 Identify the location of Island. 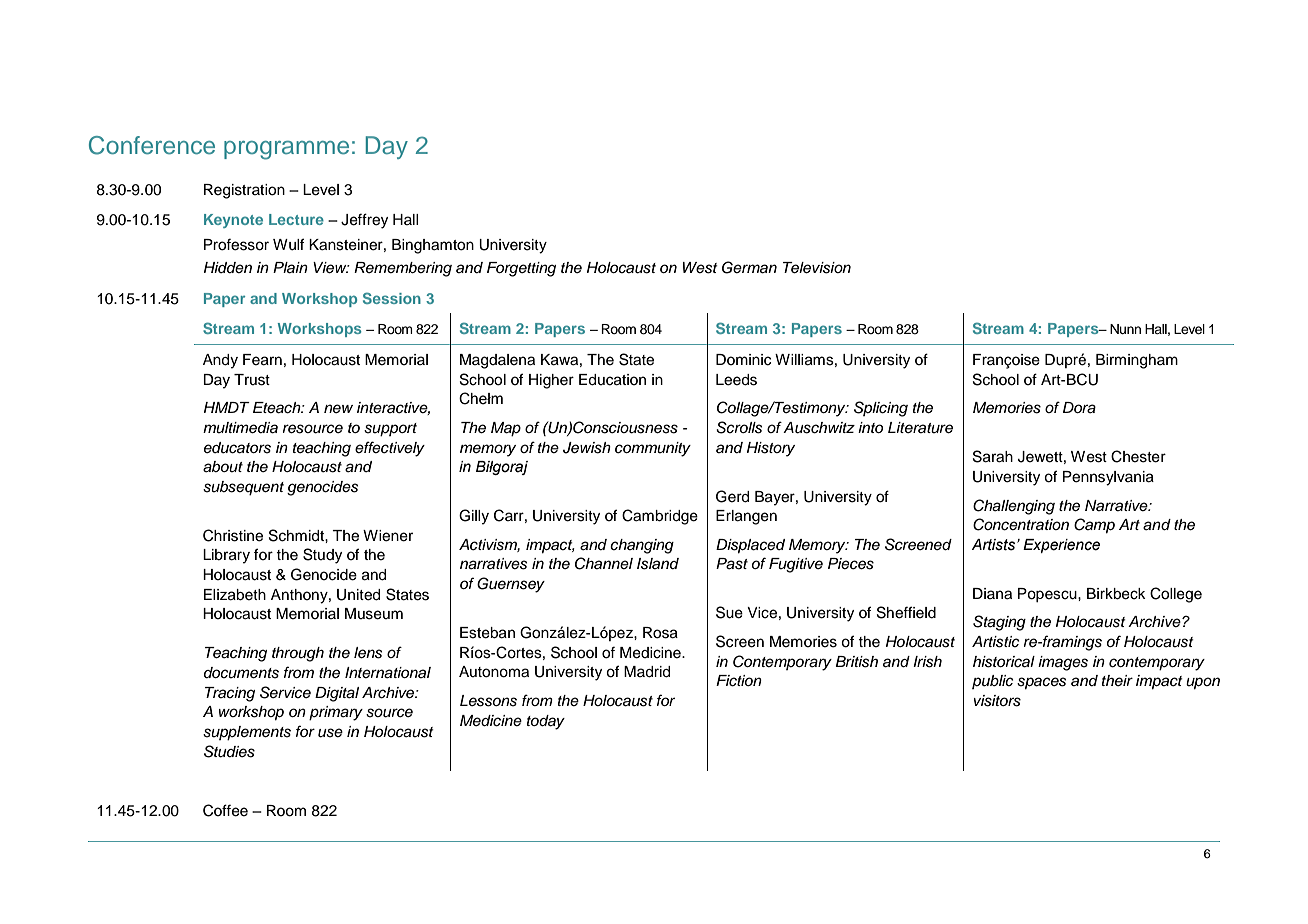
(658, 564).
